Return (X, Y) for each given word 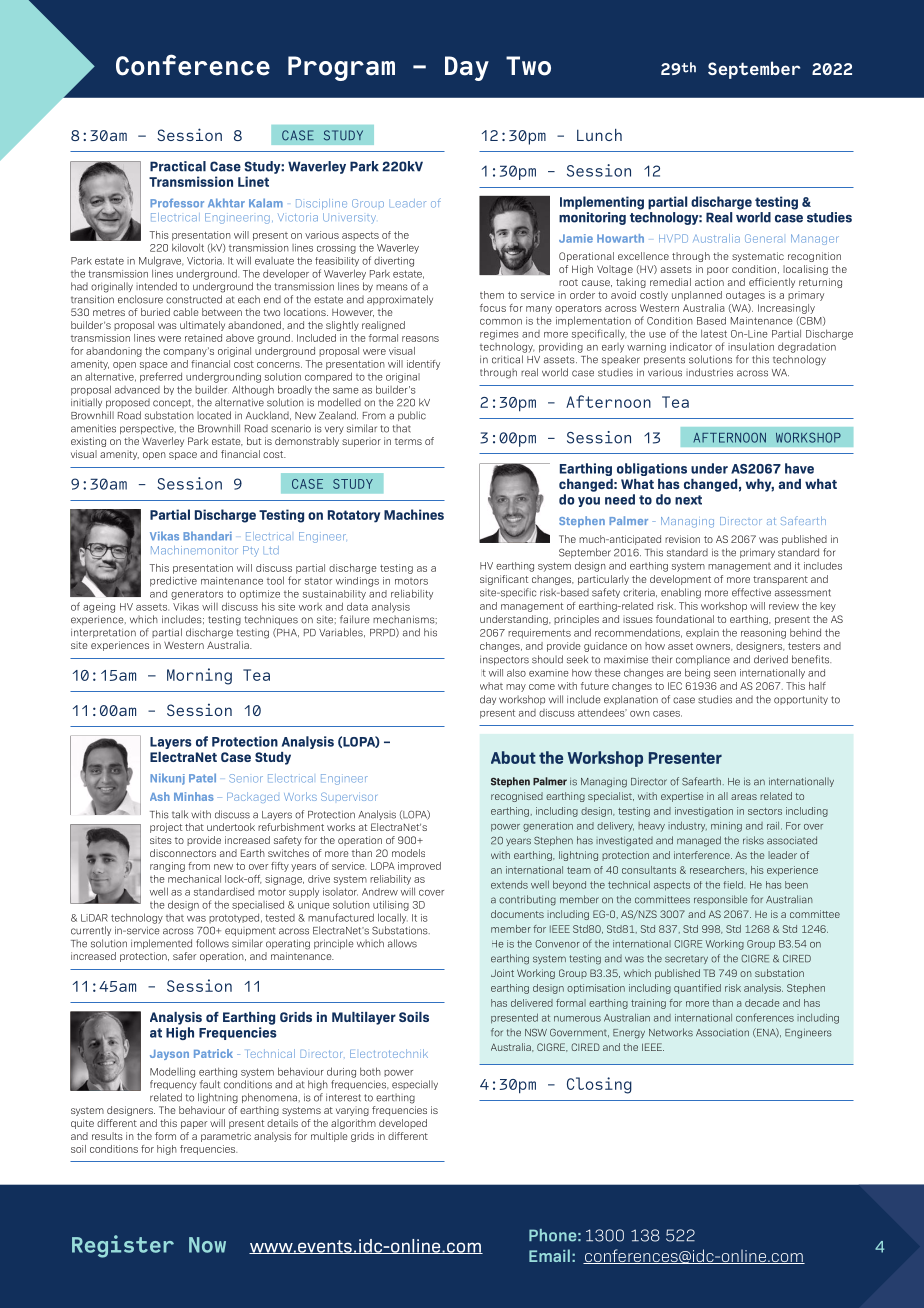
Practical (178, 166)
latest (714, 333)
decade (762, 1003)
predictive (173, 581)
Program (341, 68)
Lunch (599, 135)
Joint (502, 973)
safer (184, 956)
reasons (420, 339)
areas (744, 797)
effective (751, 592)
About (513, 757)
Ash (160, 796)
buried (155, 312)
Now (207, 1245)
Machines (414, 514)
